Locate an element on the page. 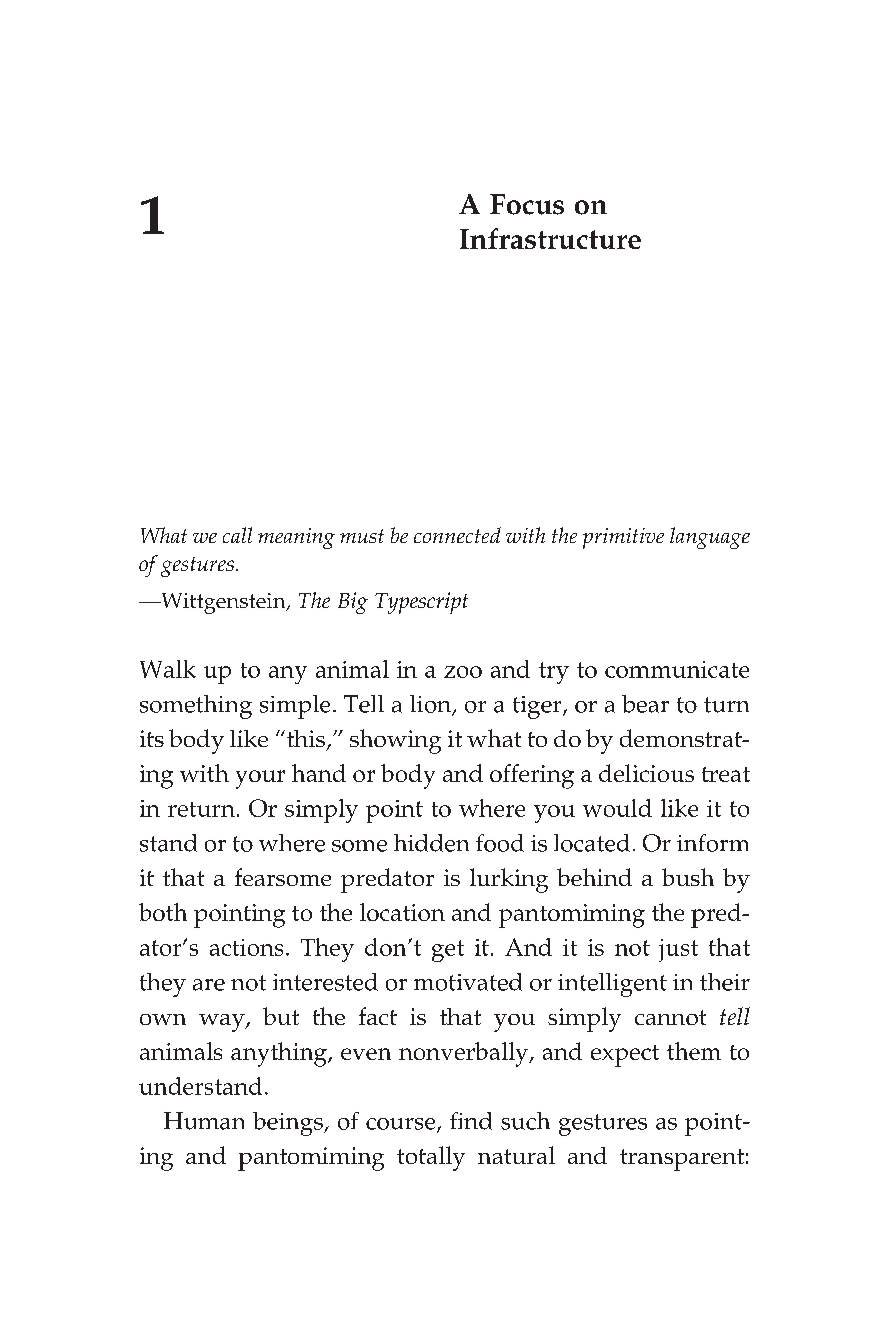 The width and height of the page is (896, 1334). connected is located at coordinates (457, 535).
